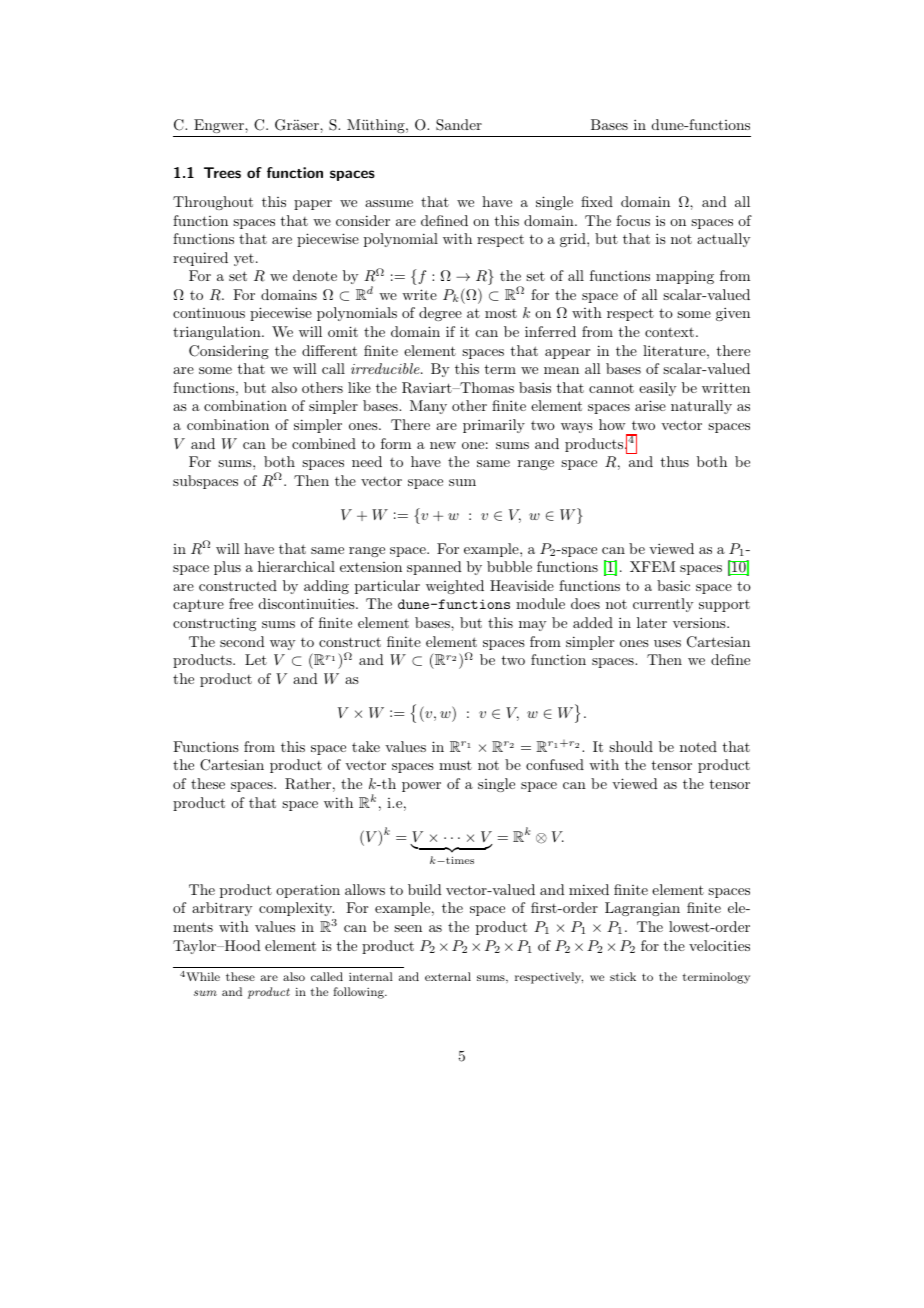 The image size is (924, 1308). What do you see at coordinates (448, 976) in the document?
I see `external` at bounding box center [448, 976].
